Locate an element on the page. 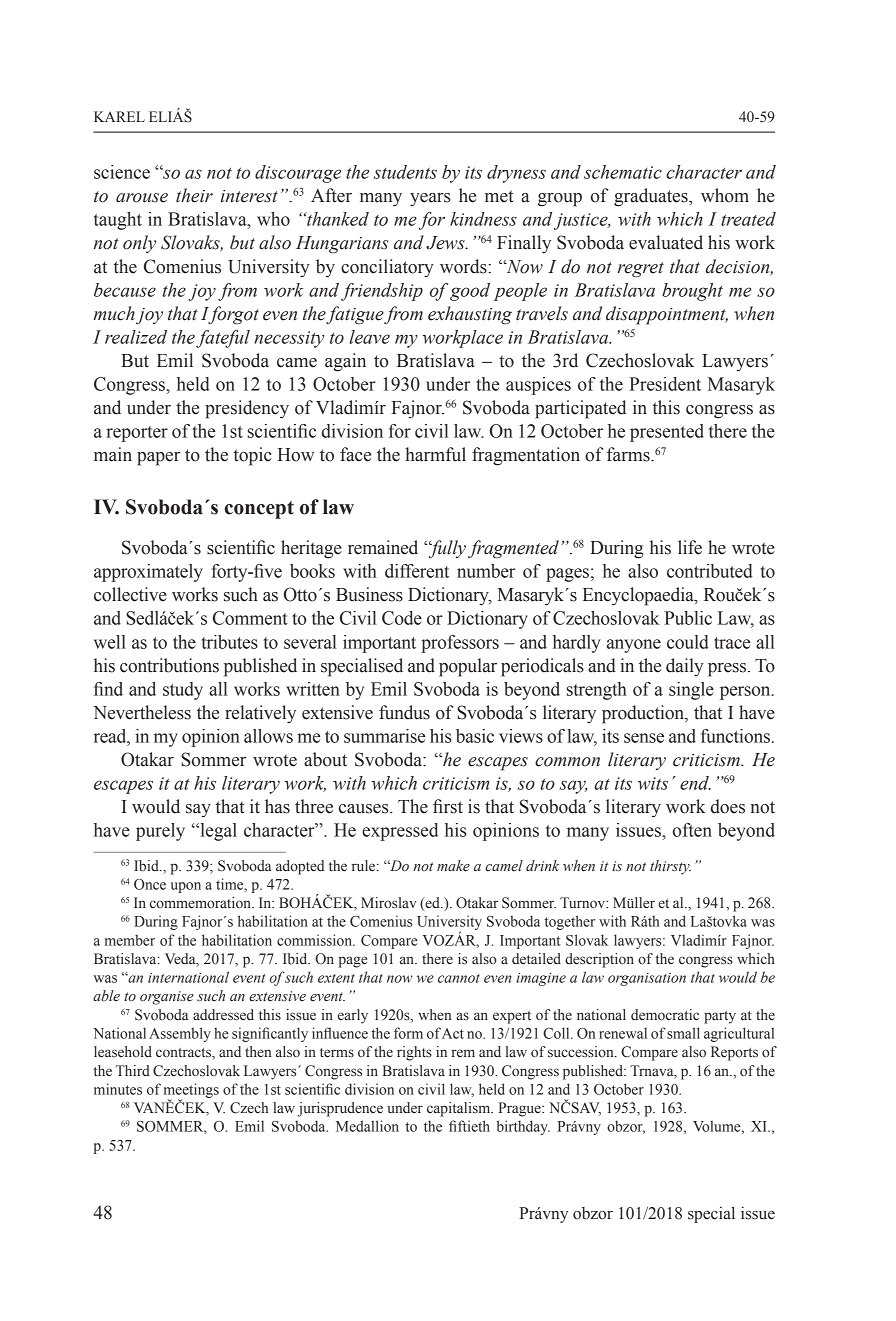 The height and width of the image is (1321, 896). first is located at coordinates (448, 806).
